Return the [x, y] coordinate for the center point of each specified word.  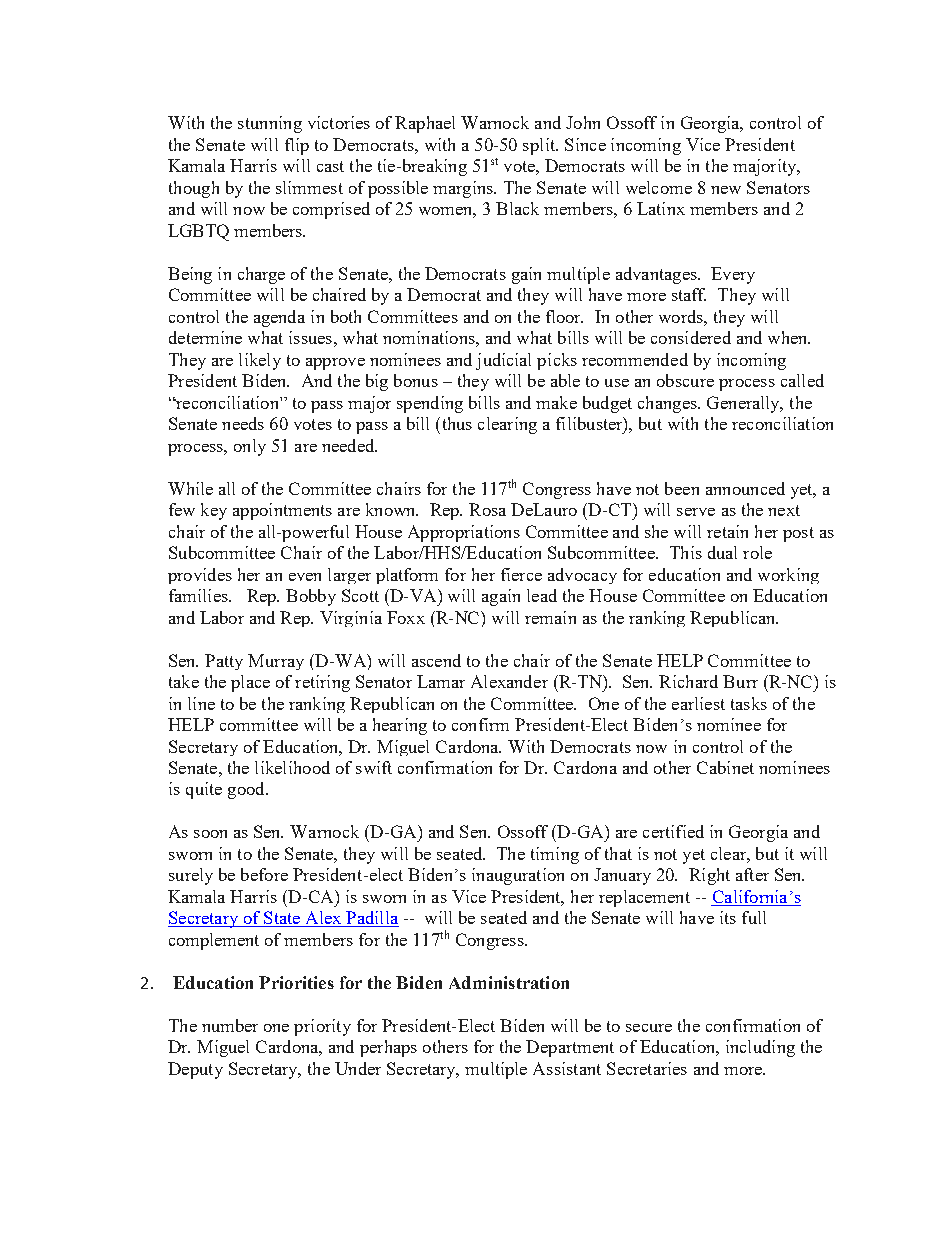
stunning [270, 124]
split [540, 146]
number [230, 1025]
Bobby [311, 597]
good [247, 790]
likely [260, 361]
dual [722, 552]
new [726, 190]
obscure [685, 380]
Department [570, 1048]
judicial [503, 361]
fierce [521, 574]
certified [673, 831]
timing [555, 855]
